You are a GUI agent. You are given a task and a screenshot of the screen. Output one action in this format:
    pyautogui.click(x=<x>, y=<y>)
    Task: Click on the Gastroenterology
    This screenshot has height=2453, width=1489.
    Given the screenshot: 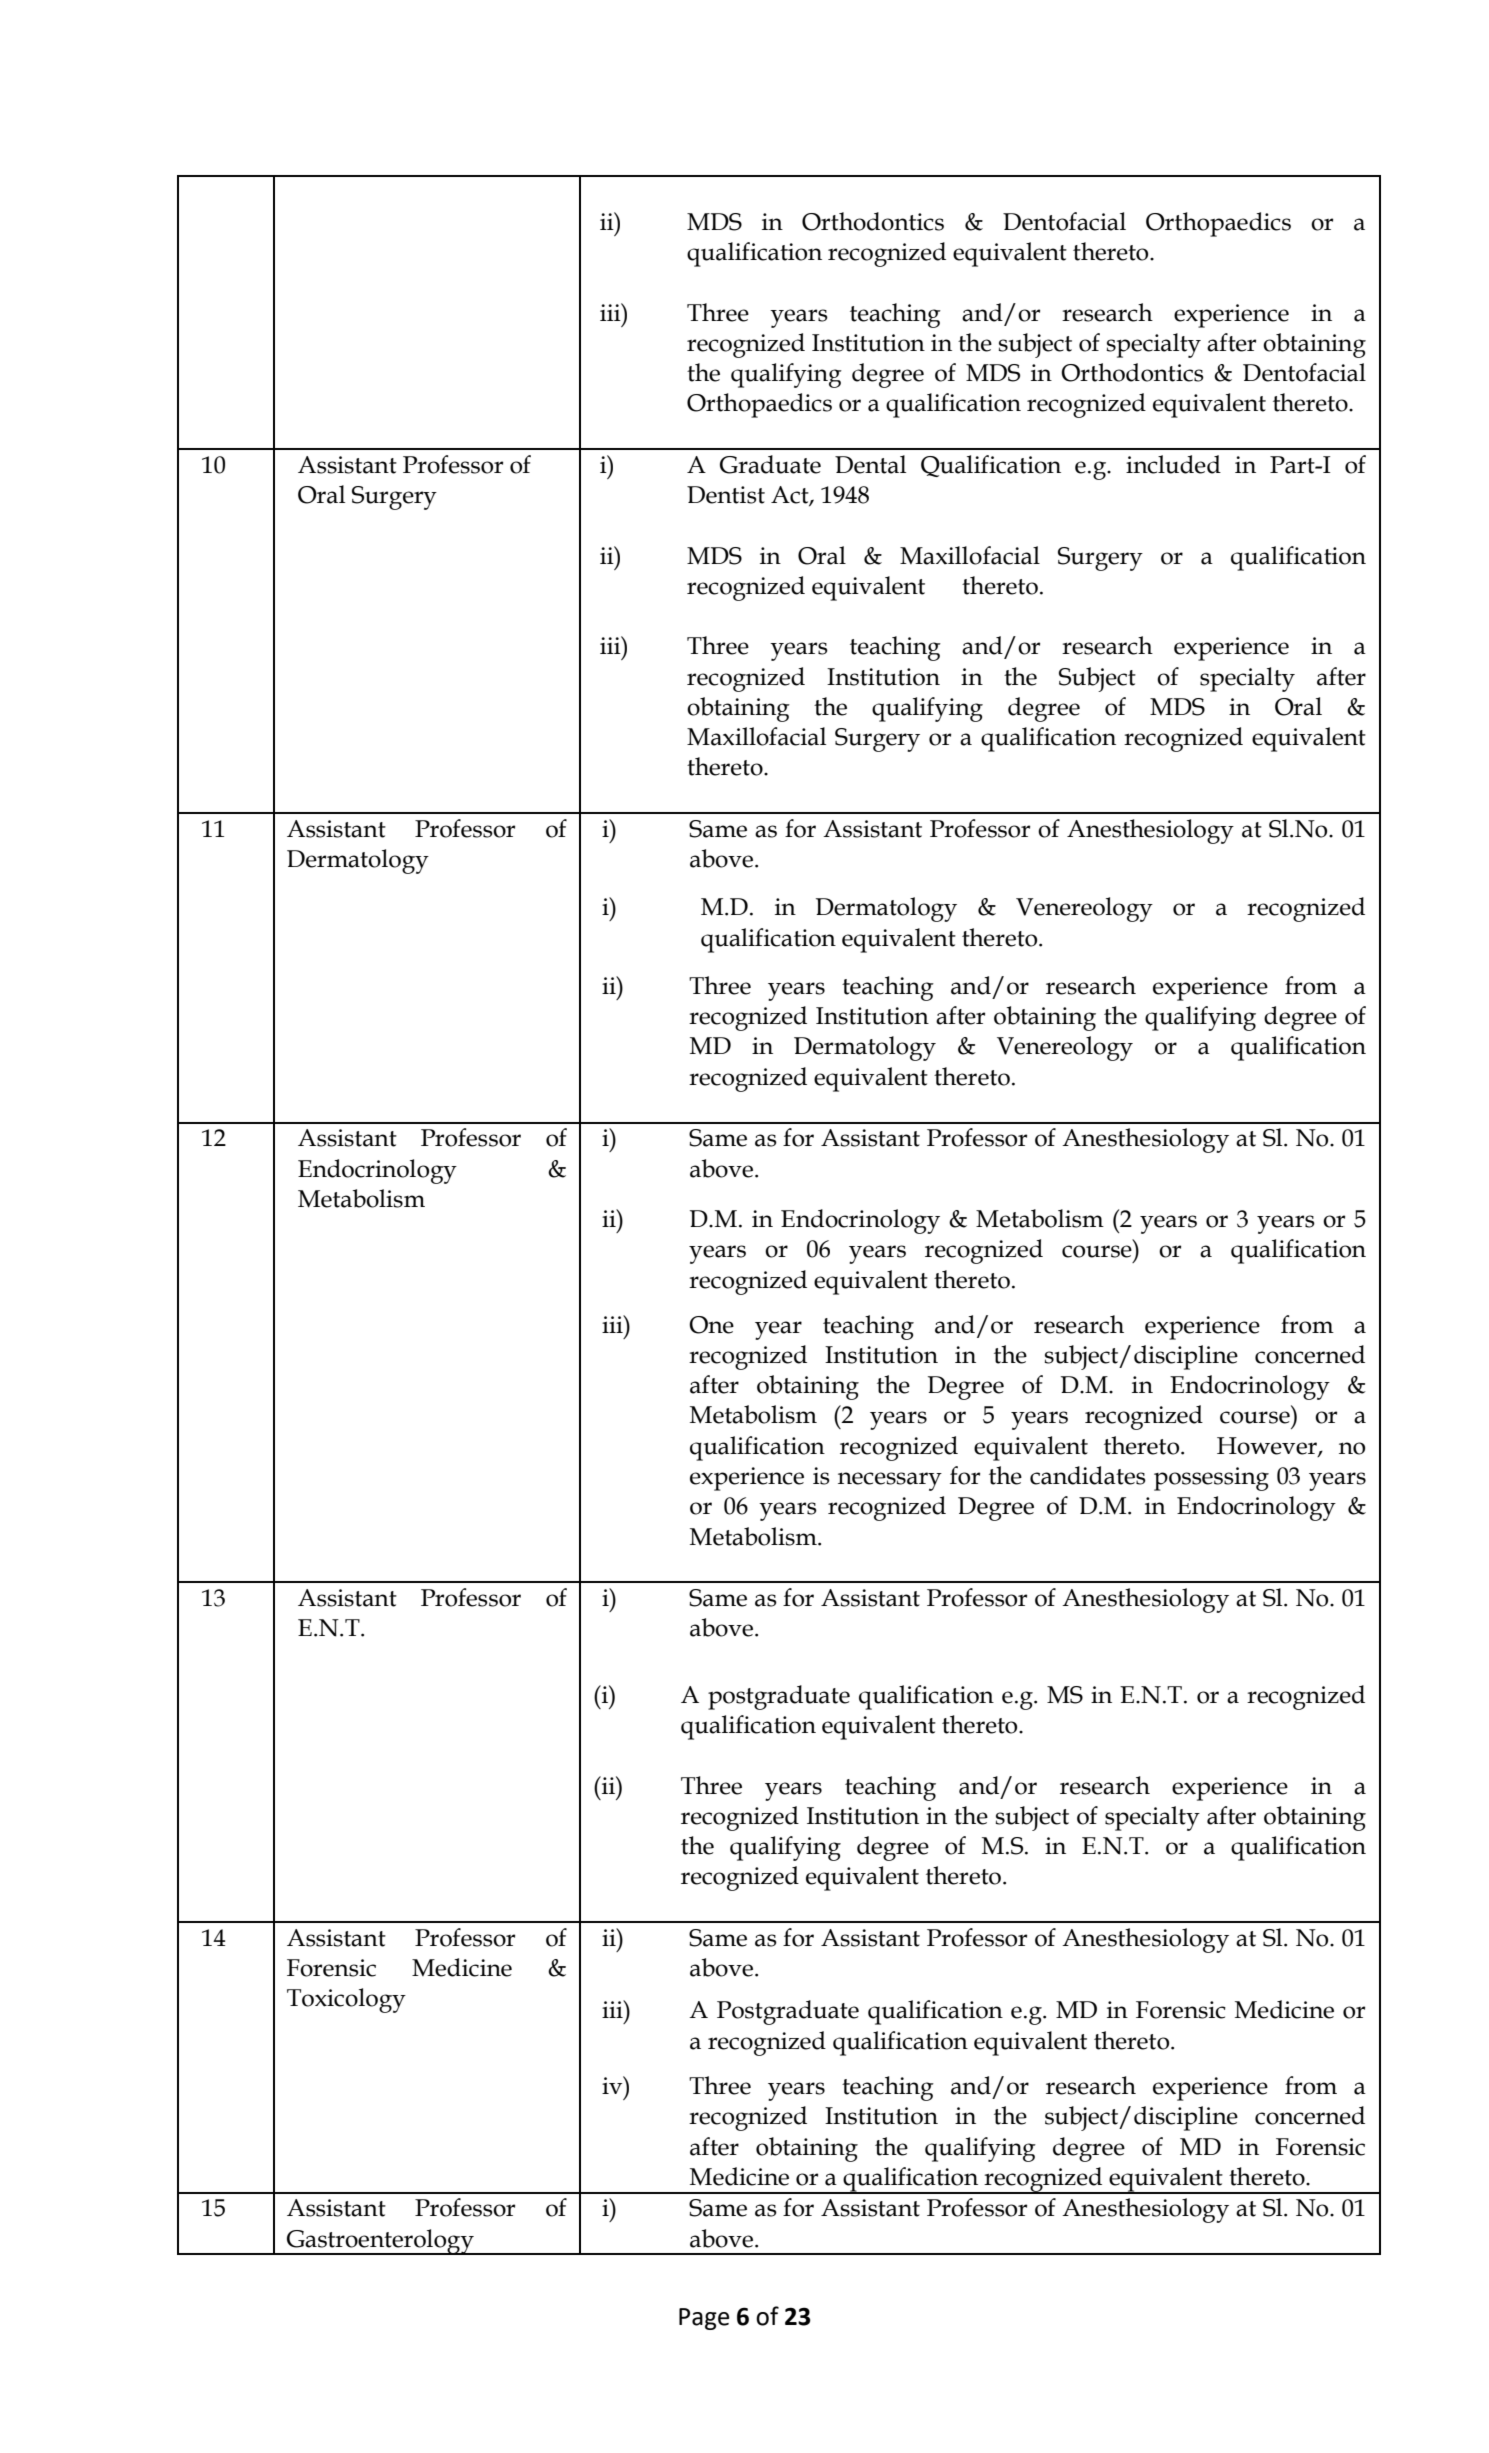 What is the action you would take?
    pyautogui.click(x=380, y=2242)
